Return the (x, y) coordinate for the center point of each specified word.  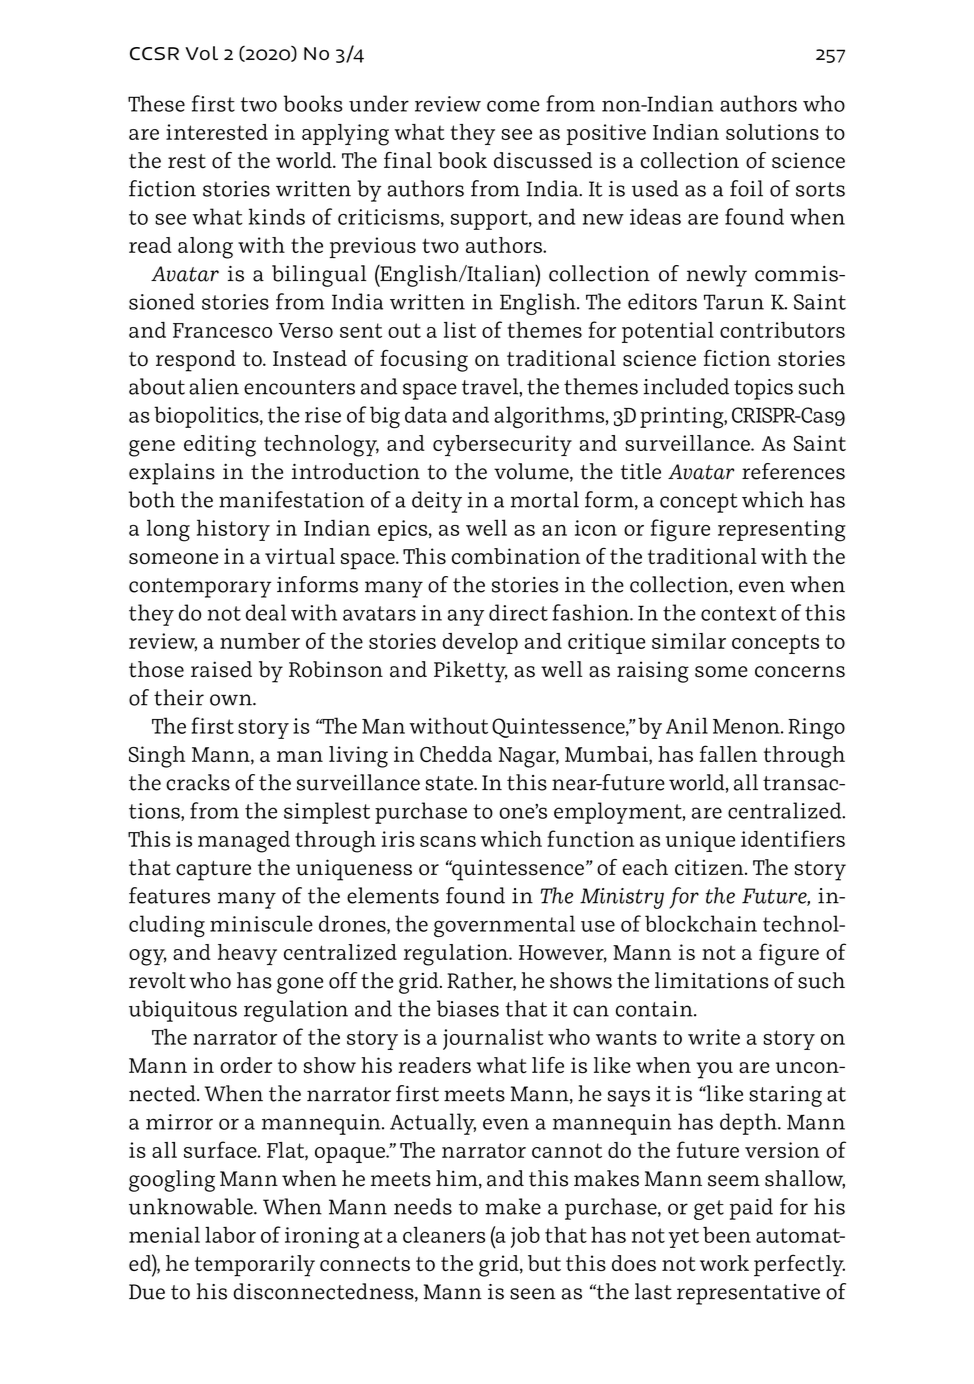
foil (746, 188)
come (513, 106)
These (156, 103)
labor (230, 1234)
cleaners (444, 1234)
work (724, 1263)
